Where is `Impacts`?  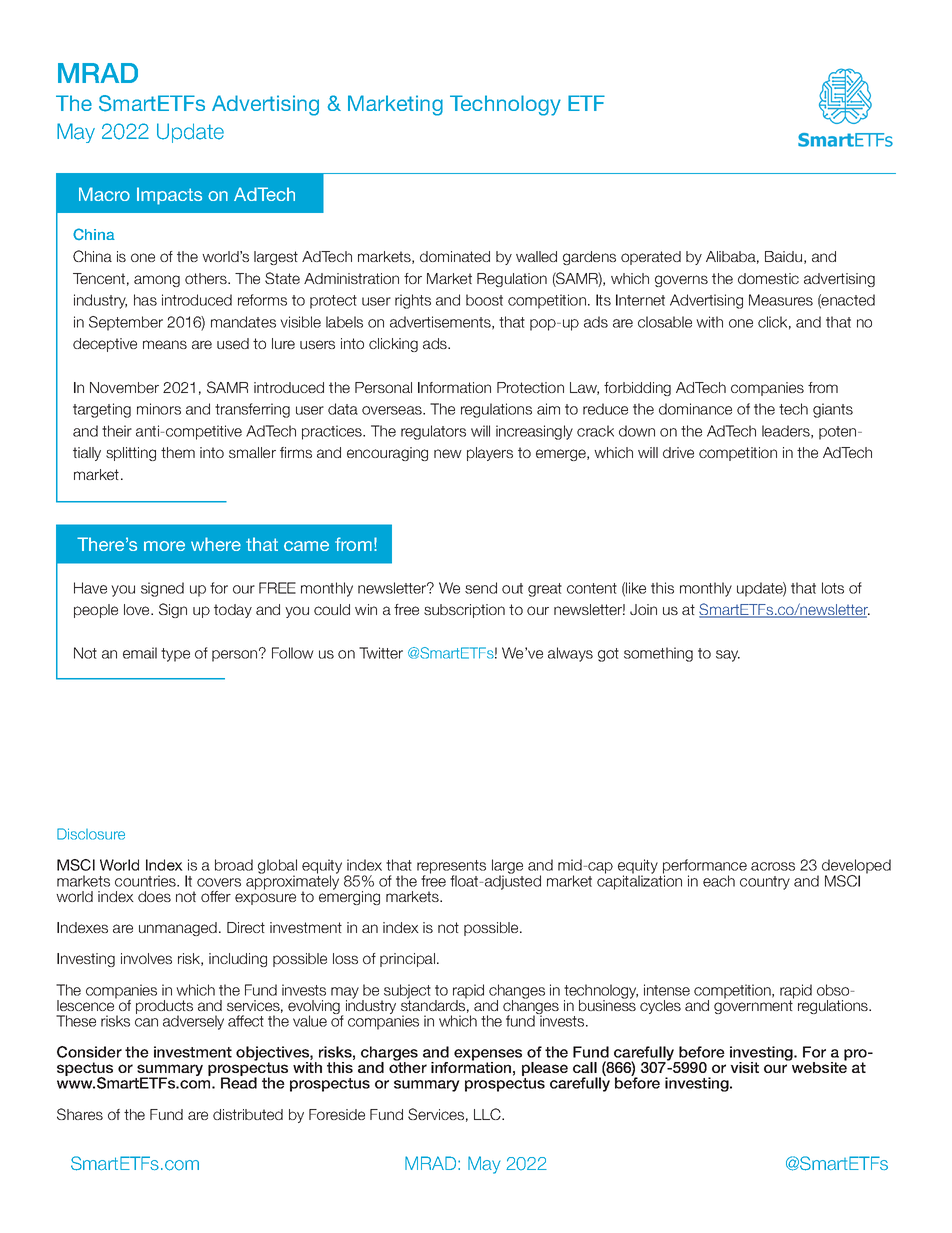
Impacts is located at coordinates (169, 196).
